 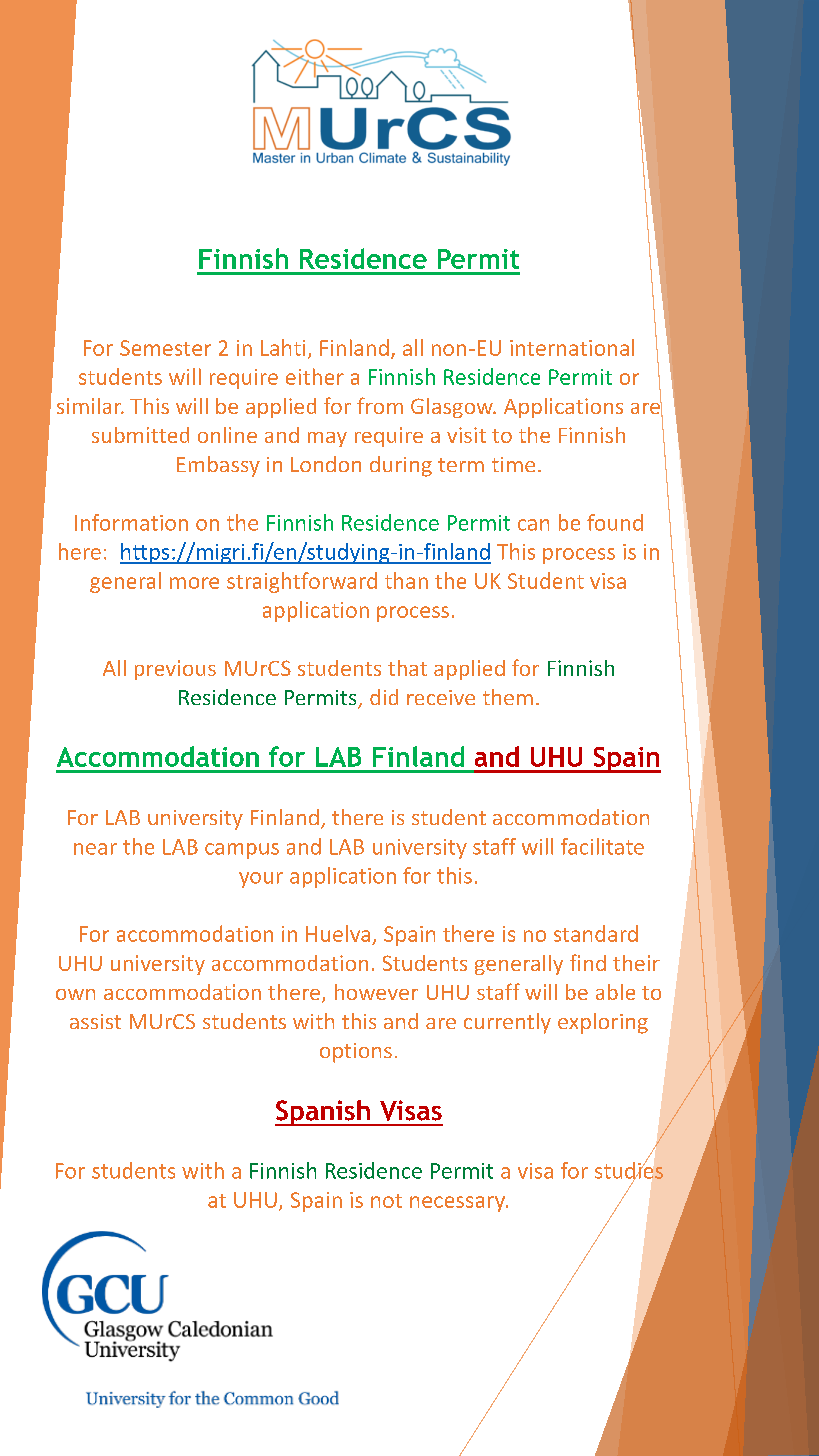 What do you see at coordinates (315, 376) in the image?
I see `either` at bounding box center [315, 376].
